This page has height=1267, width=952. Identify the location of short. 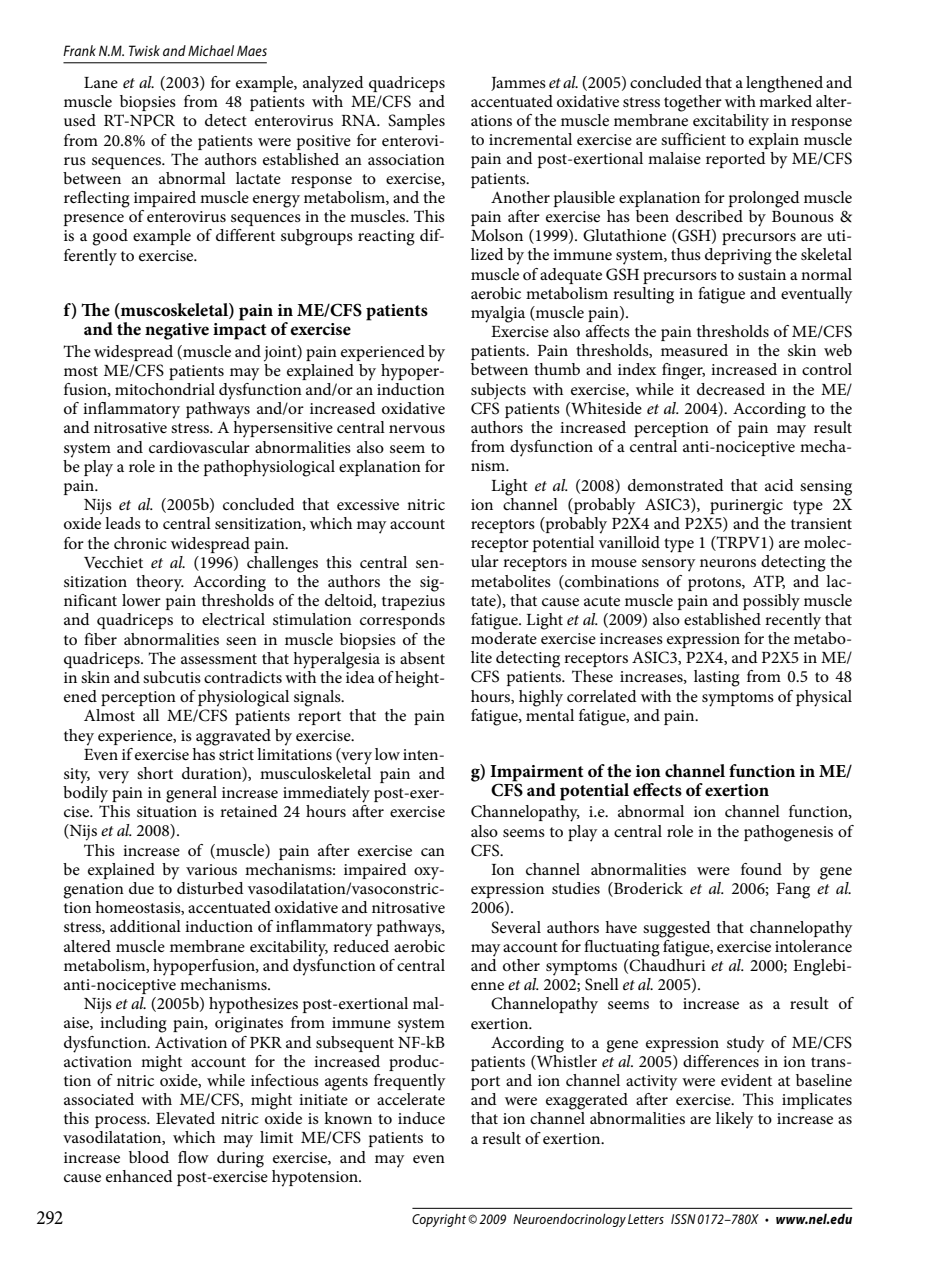
(155, 773).
